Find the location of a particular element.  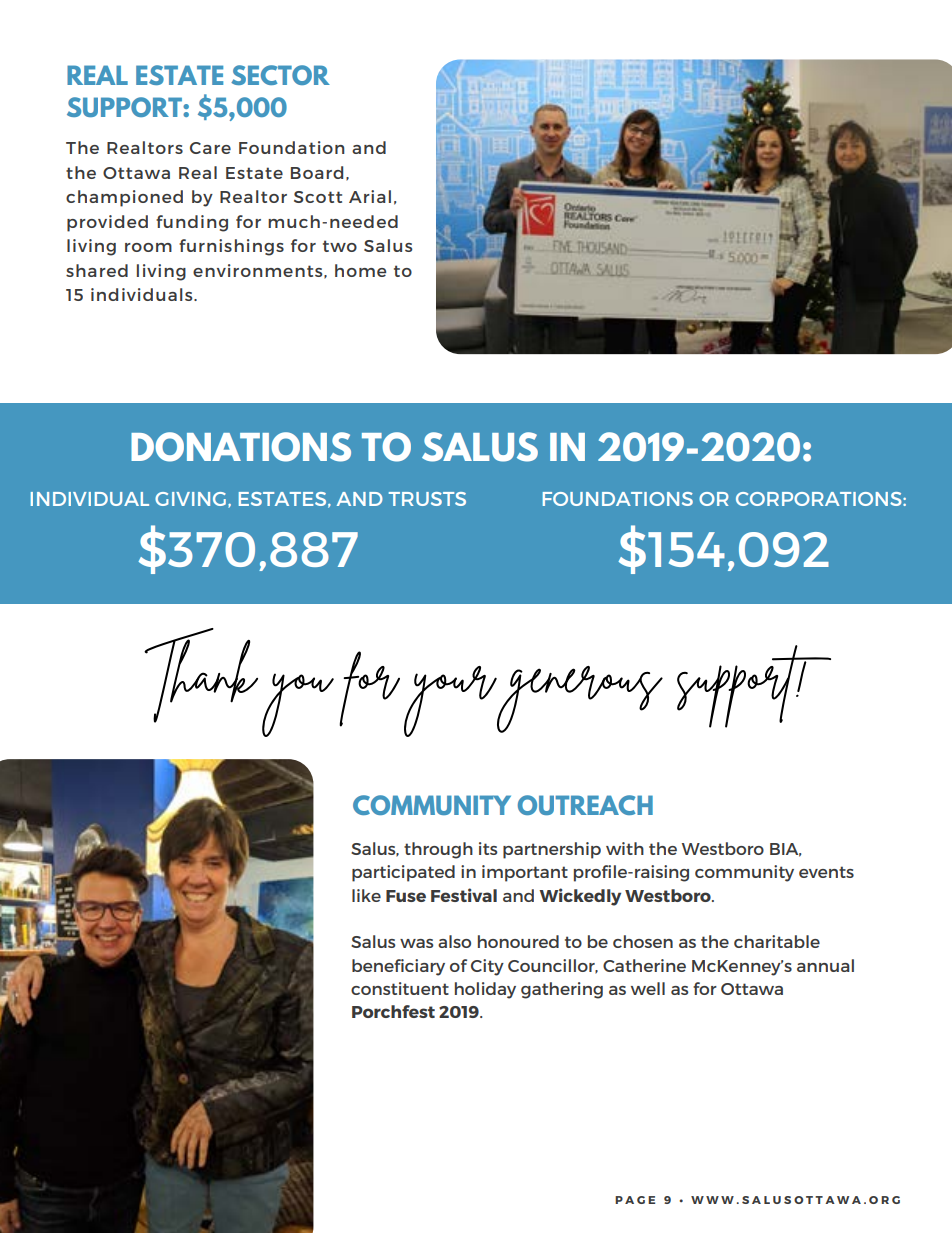

GIVING is located at coordinates (190, 499).
